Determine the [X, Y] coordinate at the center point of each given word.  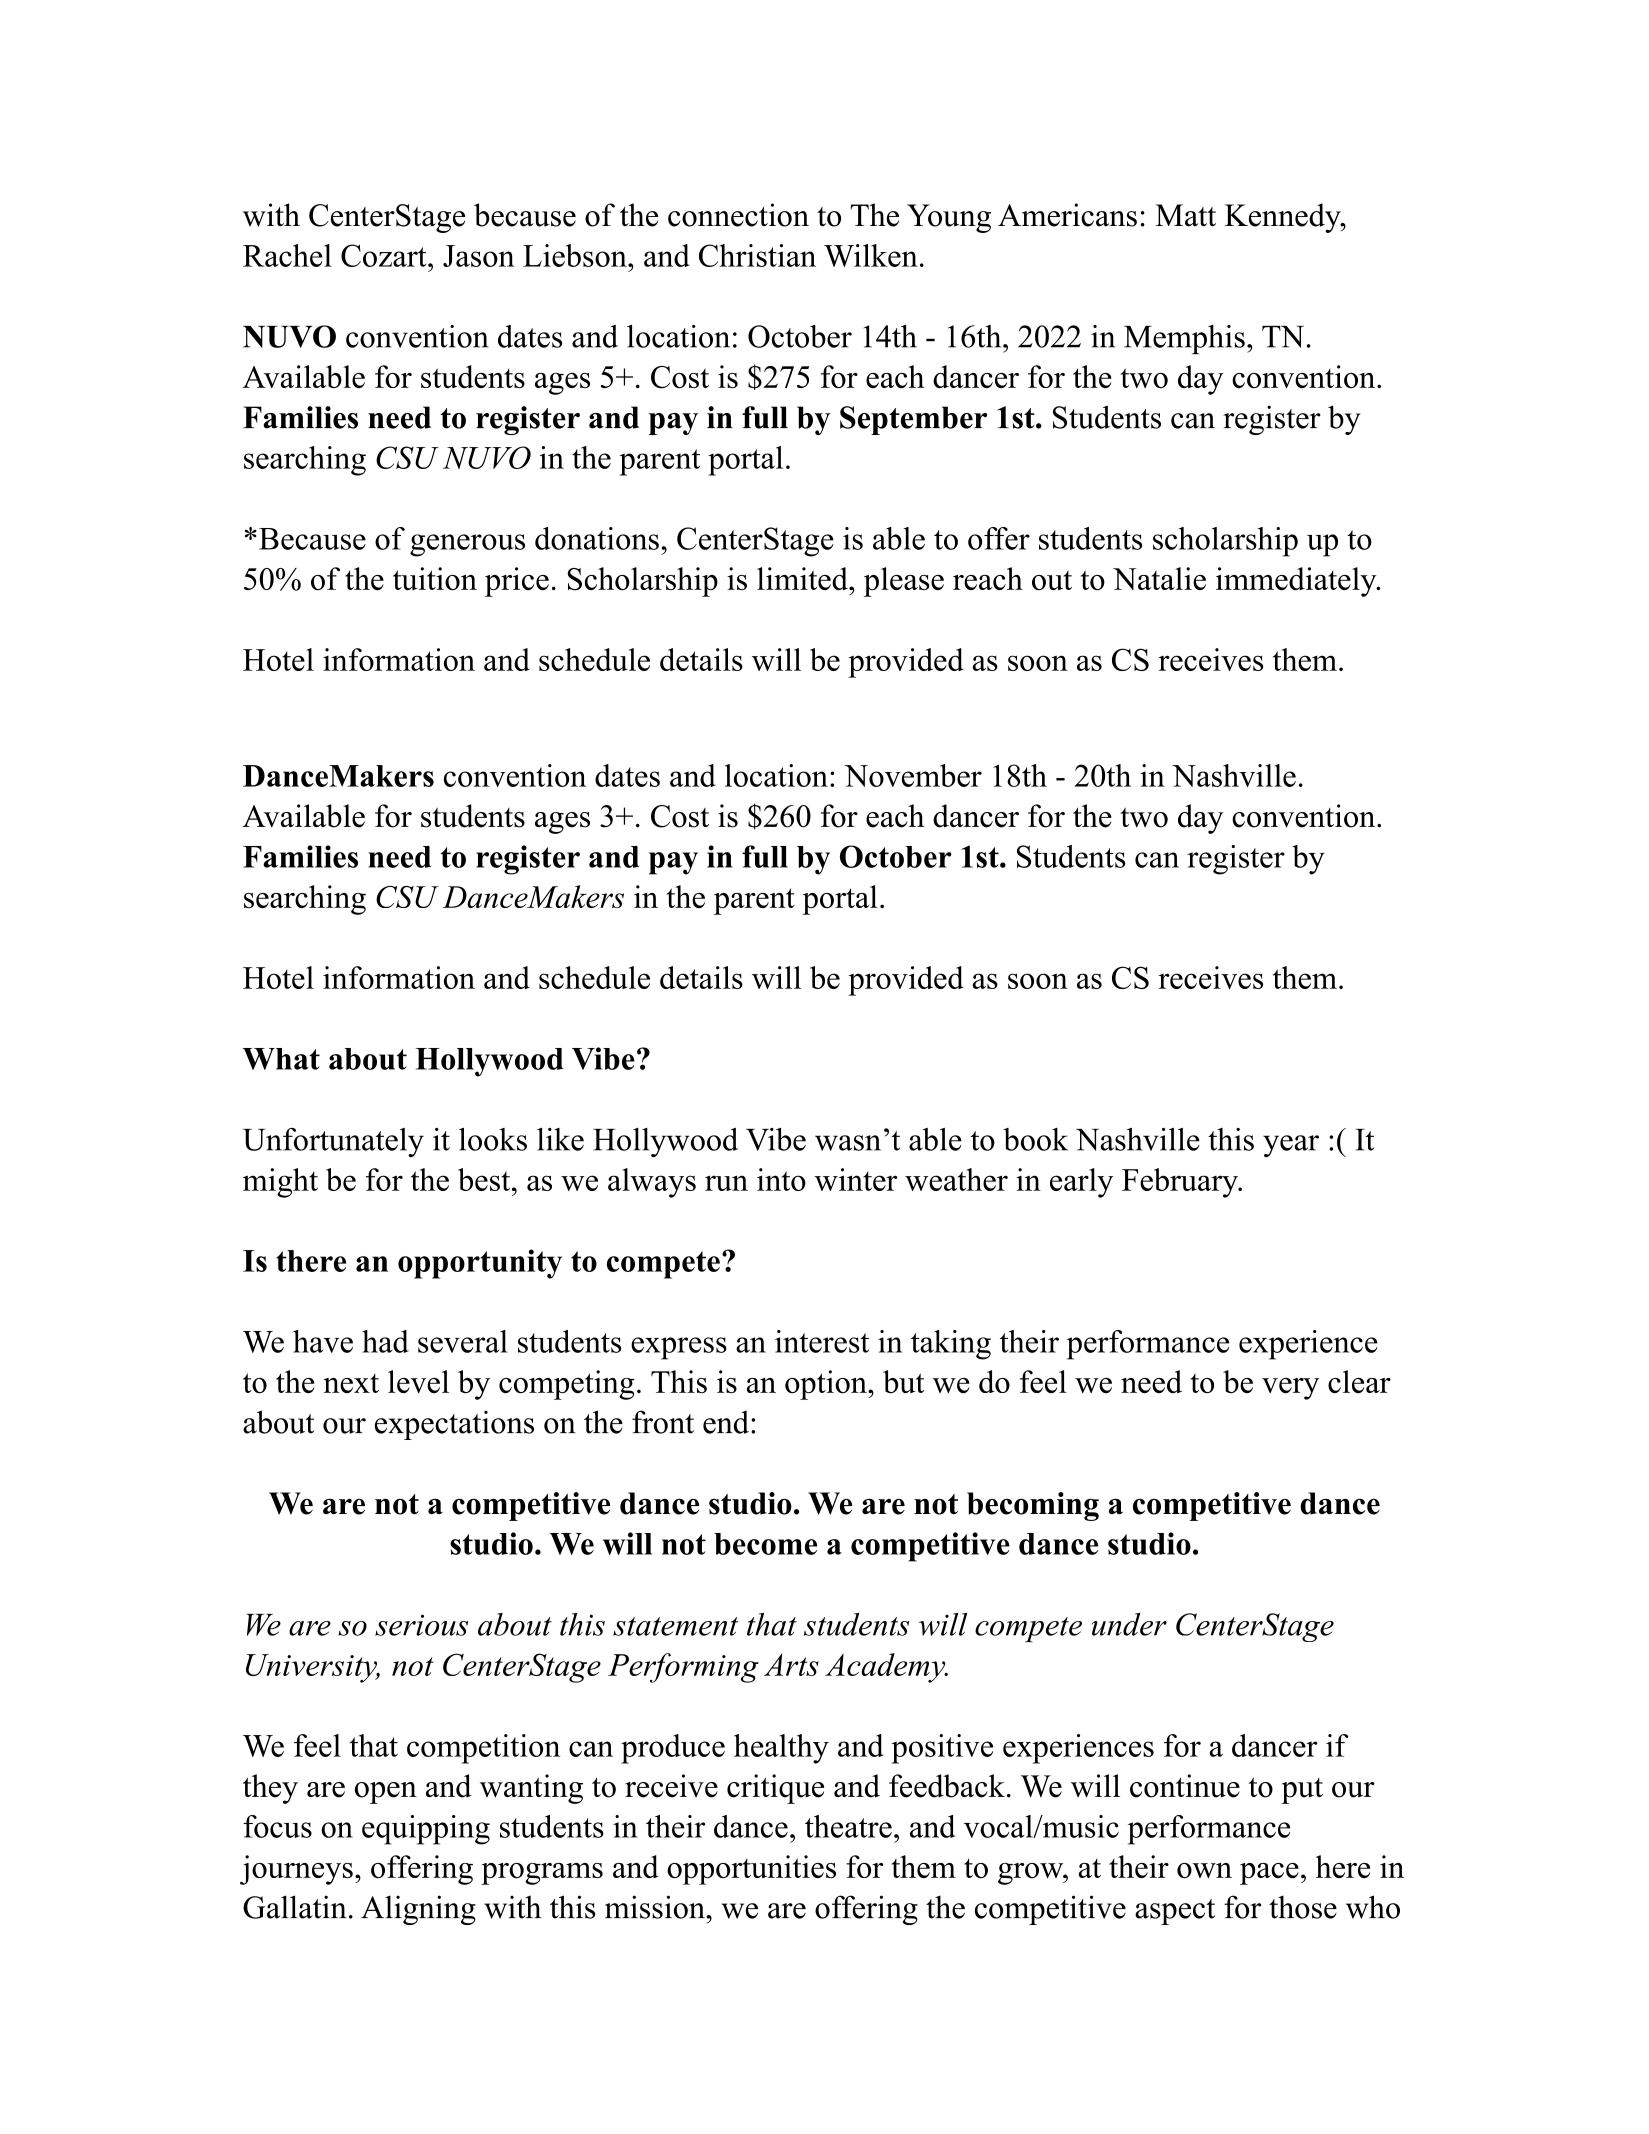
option [827, 1385]
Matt [1185, 215]
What [281, 1059]
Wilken [871, 255]
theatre [848, 1826]
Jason [479, 256]
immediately [1297, 582]
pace [1269, 1874]
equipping [426, 1830]
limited [803, 578]
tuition [435, 578]
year [1291, 1146]
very [1290, 1389]
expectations [454, 1425]
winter [856, 1179]
